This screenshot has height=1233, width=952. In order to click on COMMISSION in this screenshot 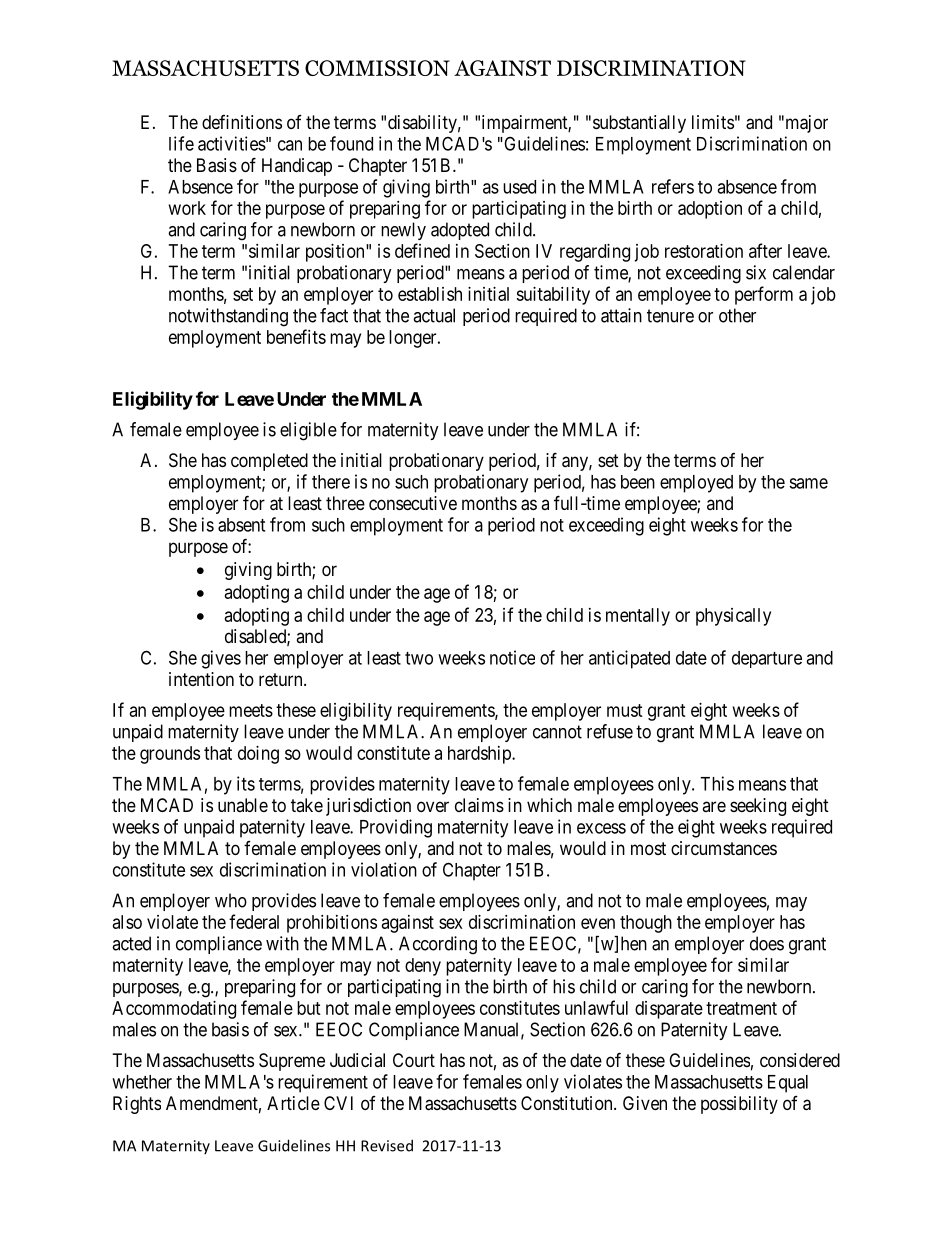, I will do `click(377, 68)`.
